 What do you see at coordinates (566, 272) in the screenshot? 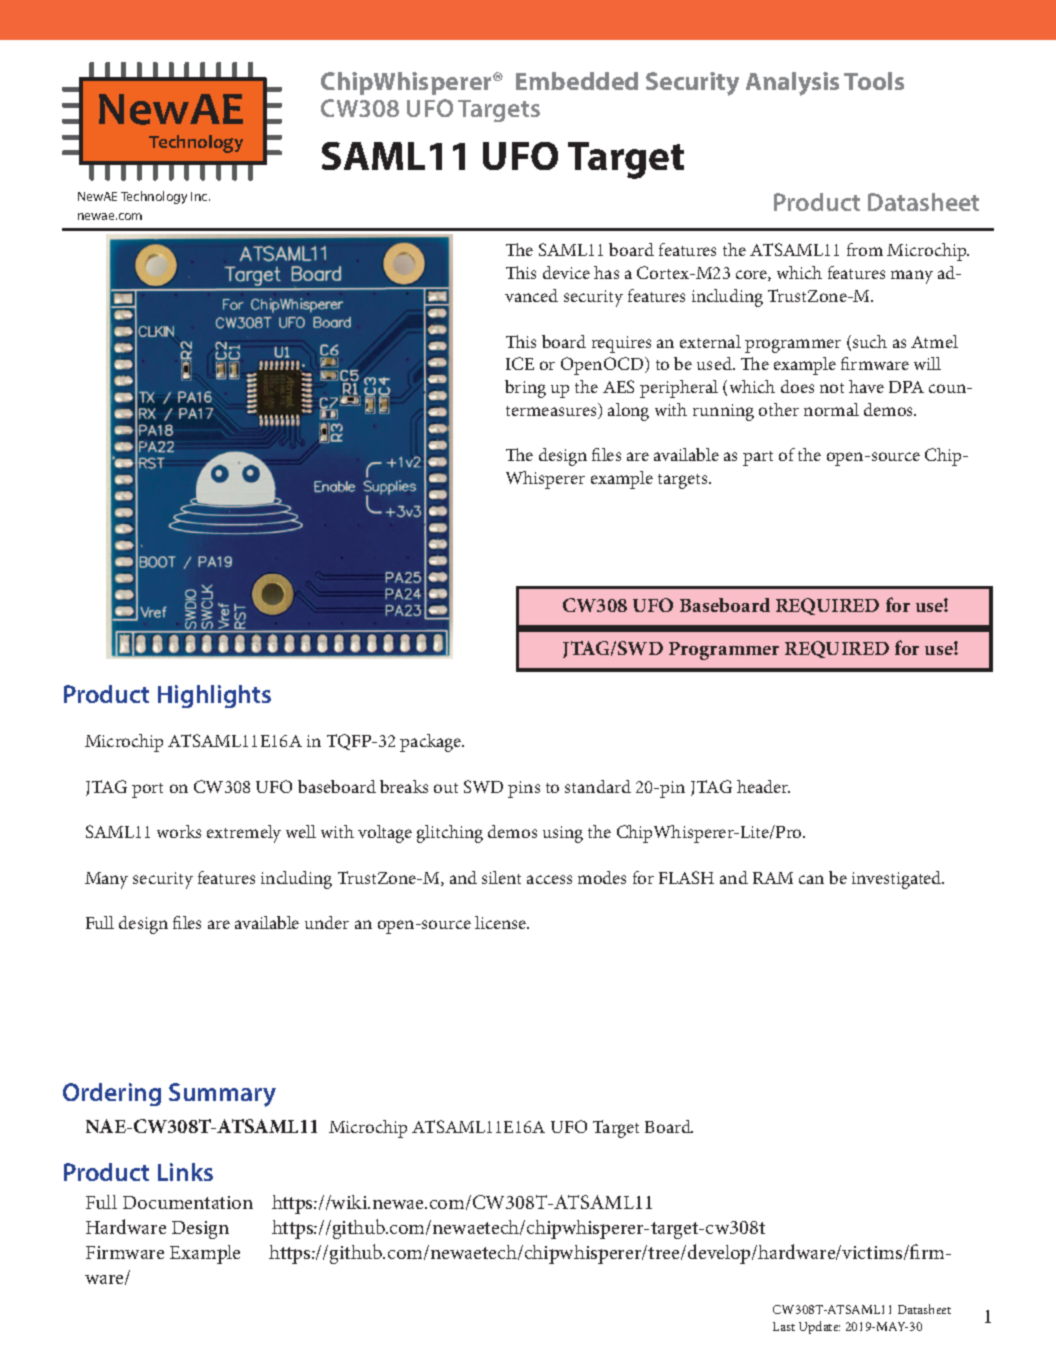
I see `device` at bounding box center [566, 272].
